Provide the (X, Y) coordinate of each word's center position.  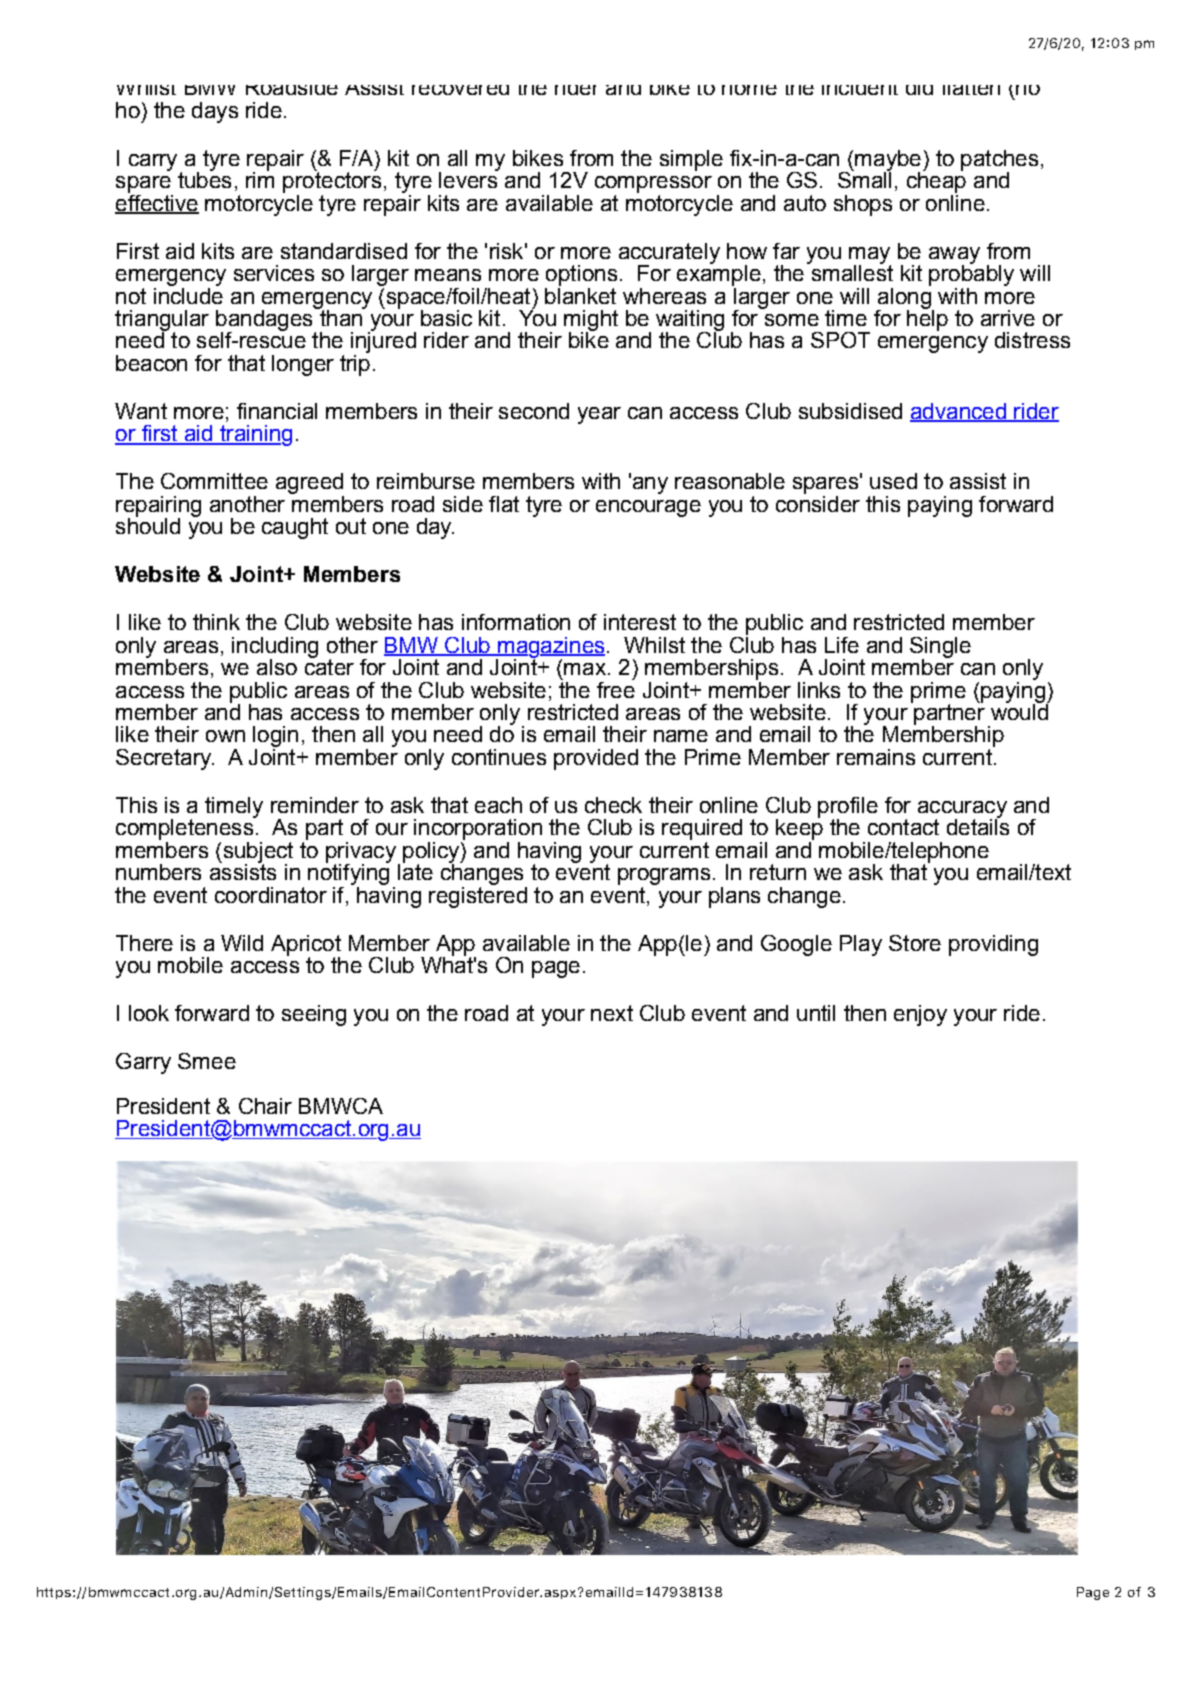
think (216, 622)
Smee (207, 1061)
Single (940, 648)
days (215, 112)
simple (691, 160)
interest (640, 622)
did (919, 90)
